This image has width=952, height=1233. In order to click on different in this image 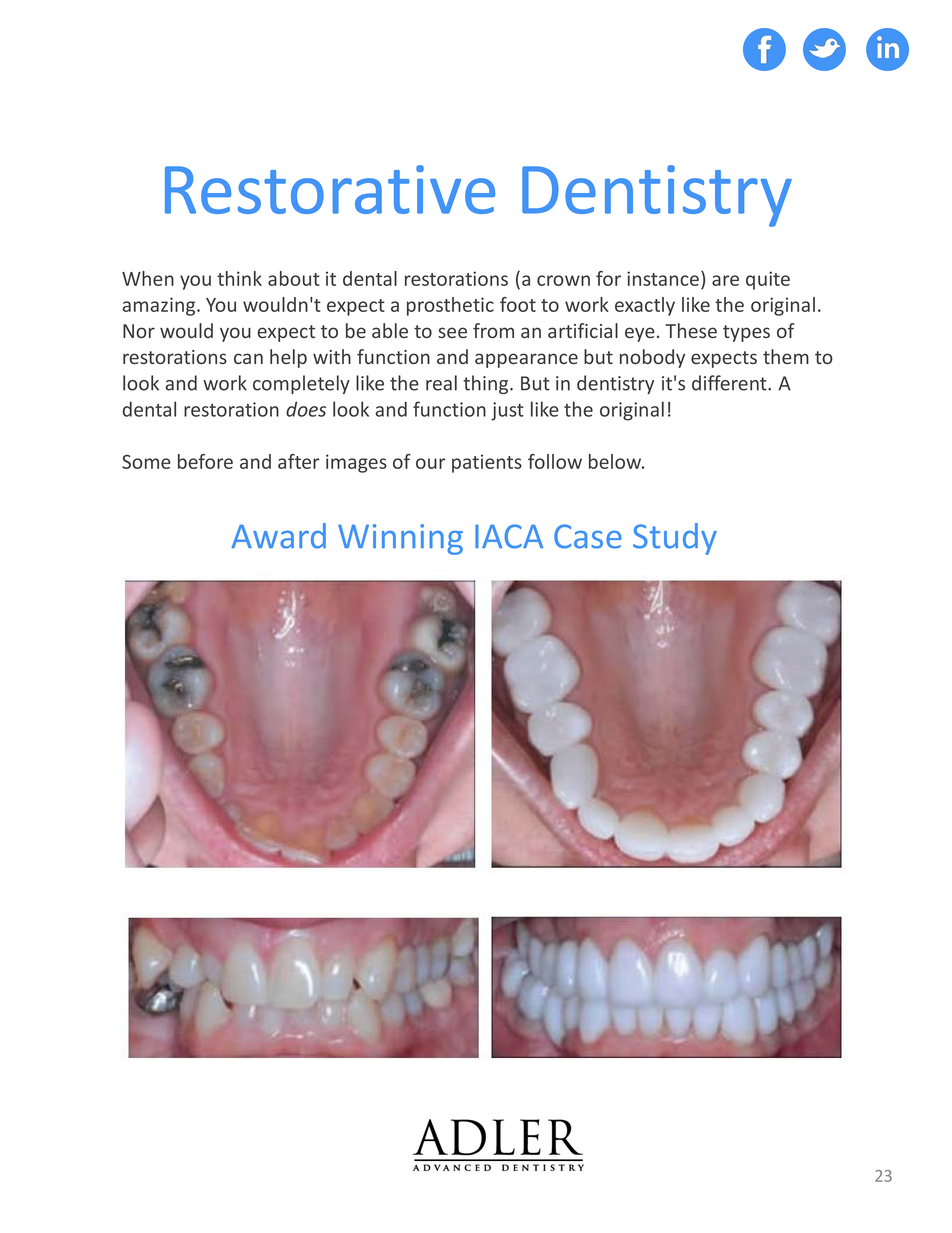, I will do `click(730, 383)`.
